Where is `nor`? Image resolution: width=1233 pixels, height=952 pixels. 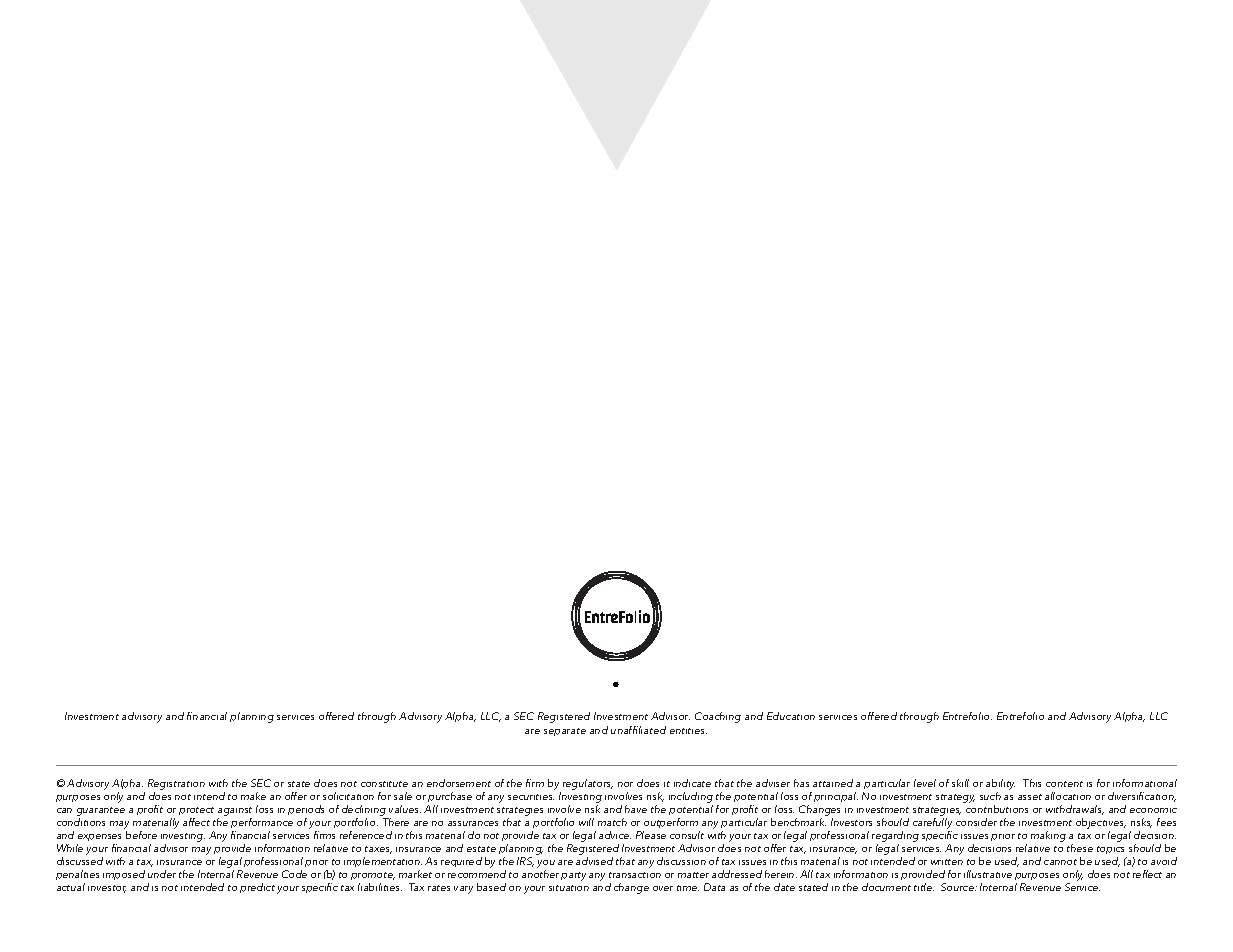
nor is located at coordinates (625, 784).
